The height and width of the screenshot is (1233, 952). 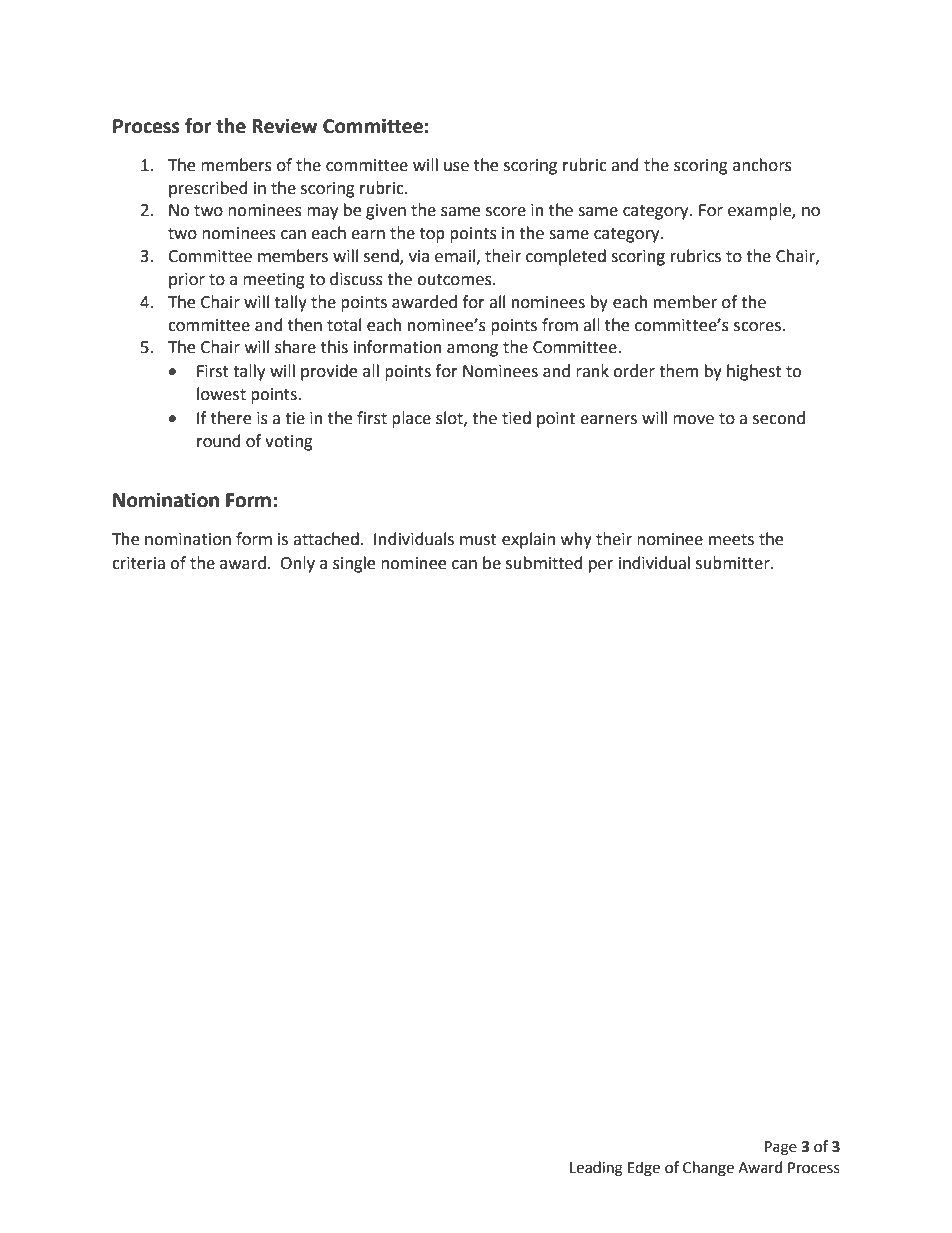 What do you see at coordinates (478, 540) in the screenshot?
I see `must` at bounding box center [478, 540].
